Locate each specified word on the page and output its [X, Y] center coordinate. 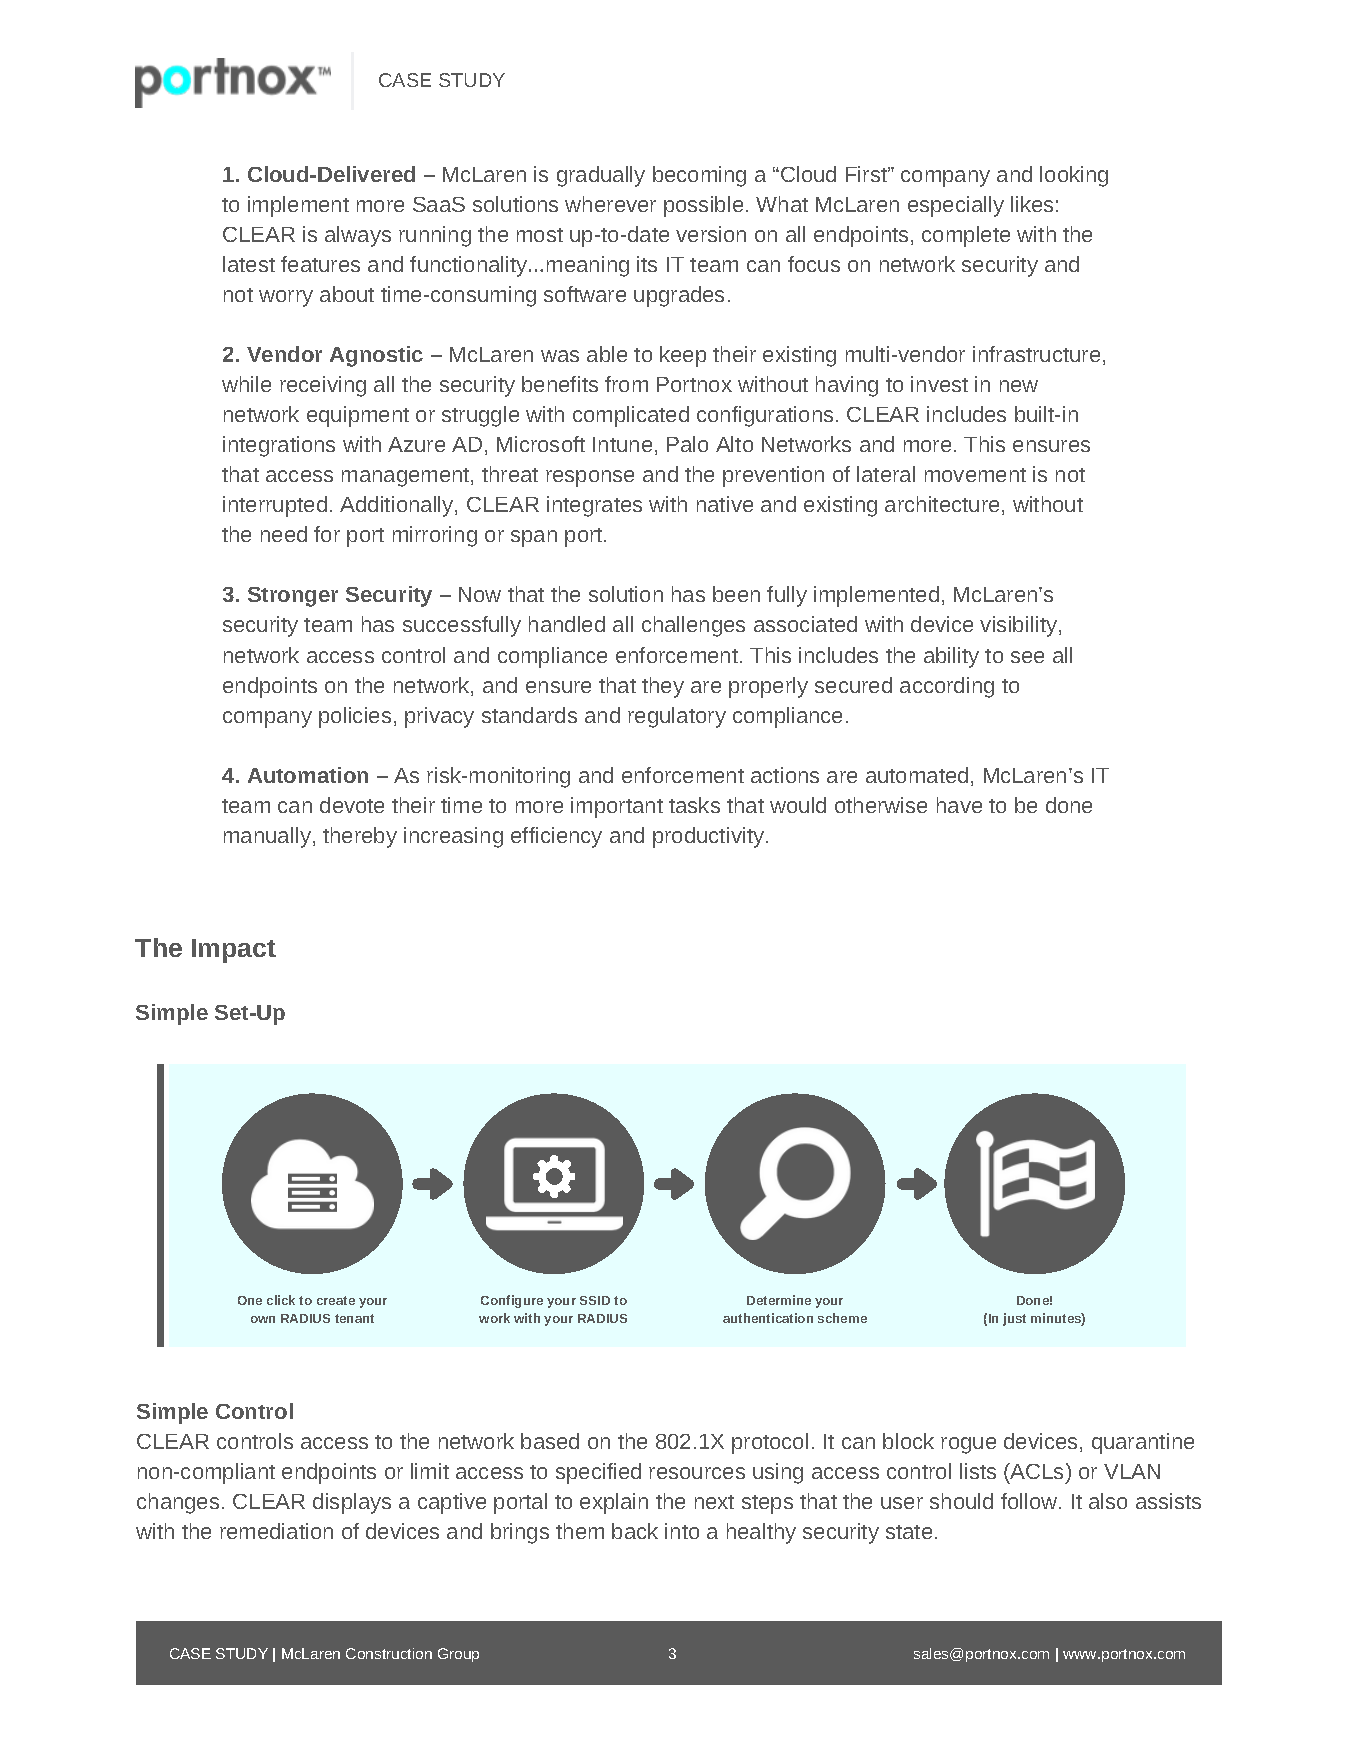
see [1027, 657]
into [682, 1531]
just [1014, 1319]
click [281, 1300]
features [320, 264]
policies [355, 717]
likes [1032, 204]
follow [1030, 1501]
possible [703, 206]
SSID [595, 1300]
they [663, 687]
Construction [389, 1653]
